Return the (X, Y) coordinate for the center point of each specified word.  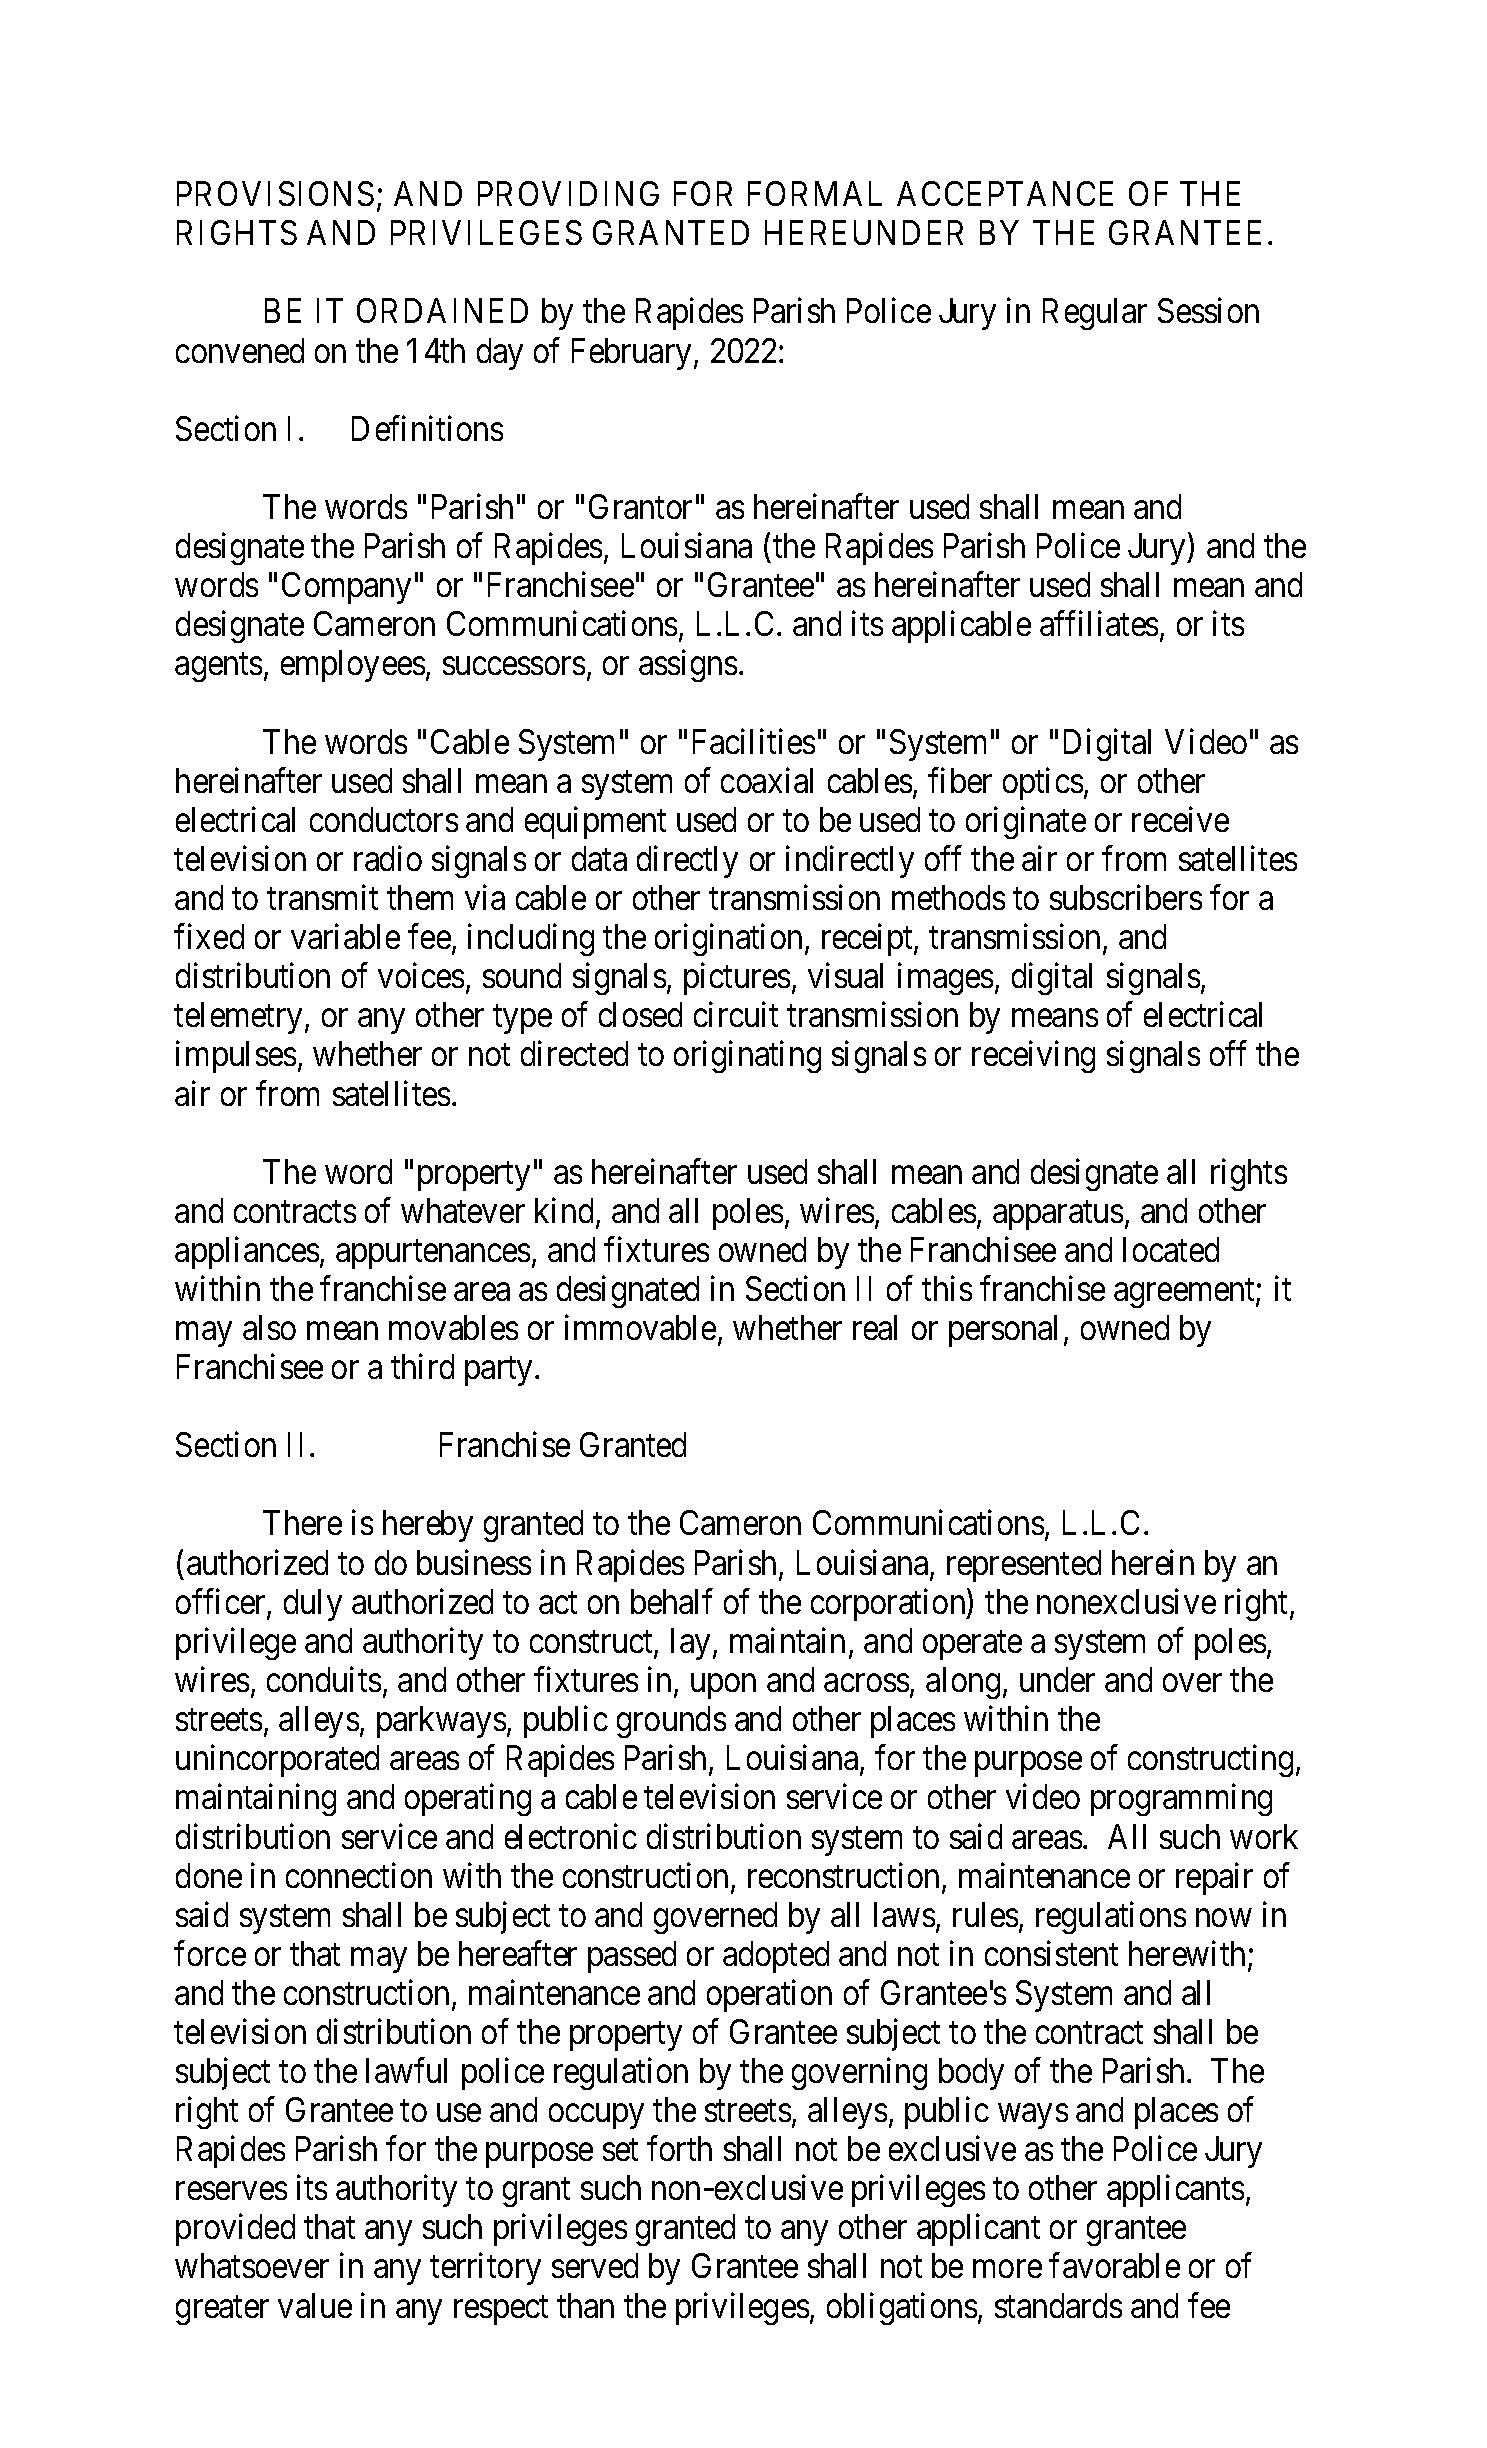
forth (679, 2148)
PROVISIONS (275, 193)
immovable (640, 1327)
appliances (247, 1253)
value (315, 2305)
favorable (1114, 2265)
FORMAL (815, 193)
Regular (1095, 314)
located (1171, 1249)
